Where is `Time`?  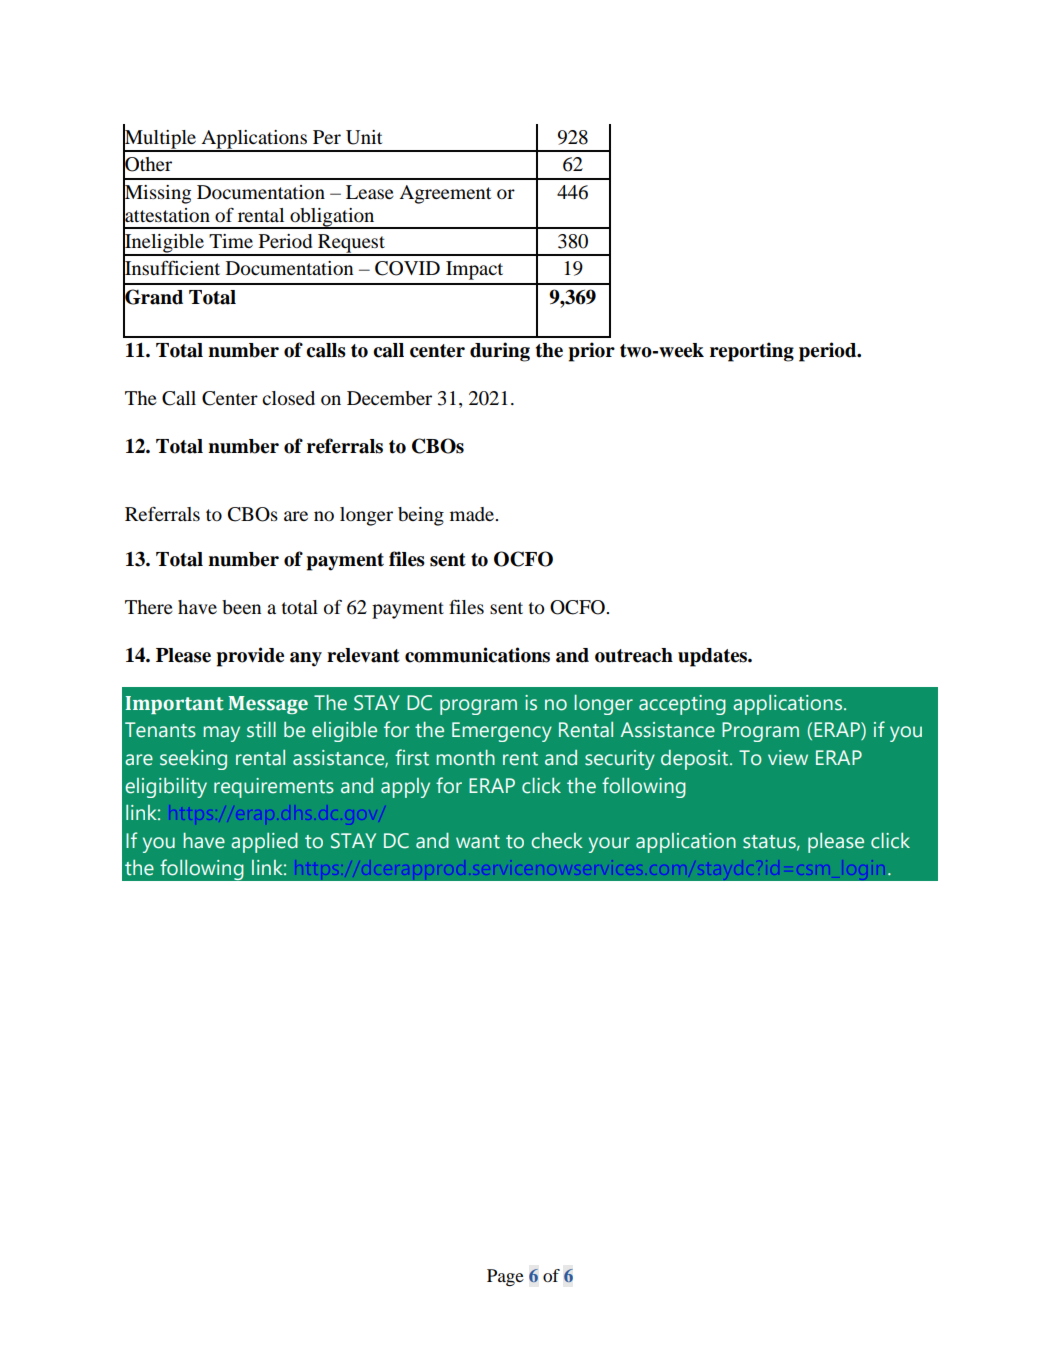
Time is located at coordinates (231, 241).
